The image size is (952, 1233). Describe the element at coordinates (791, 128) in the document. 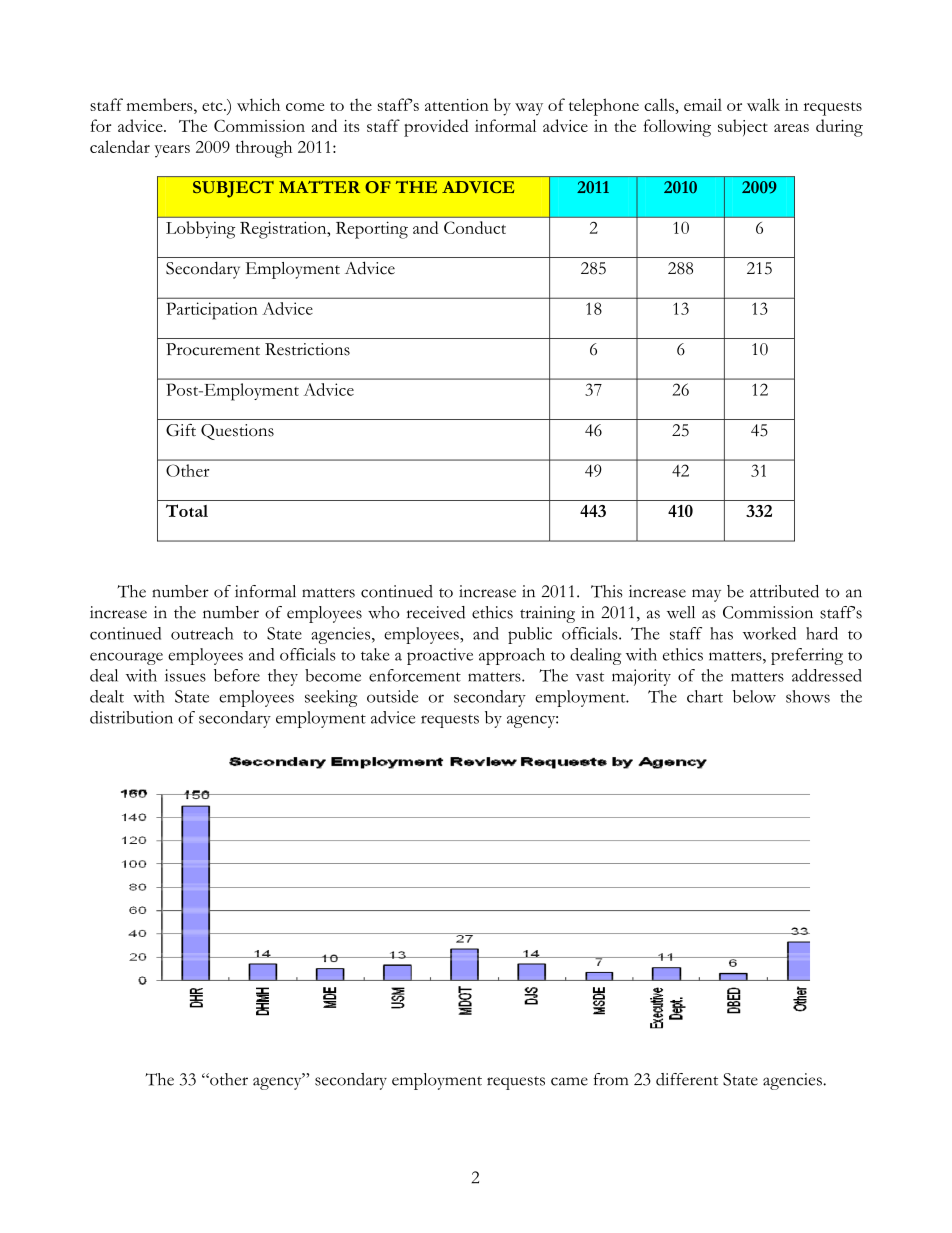

I see `areas` at that location.
